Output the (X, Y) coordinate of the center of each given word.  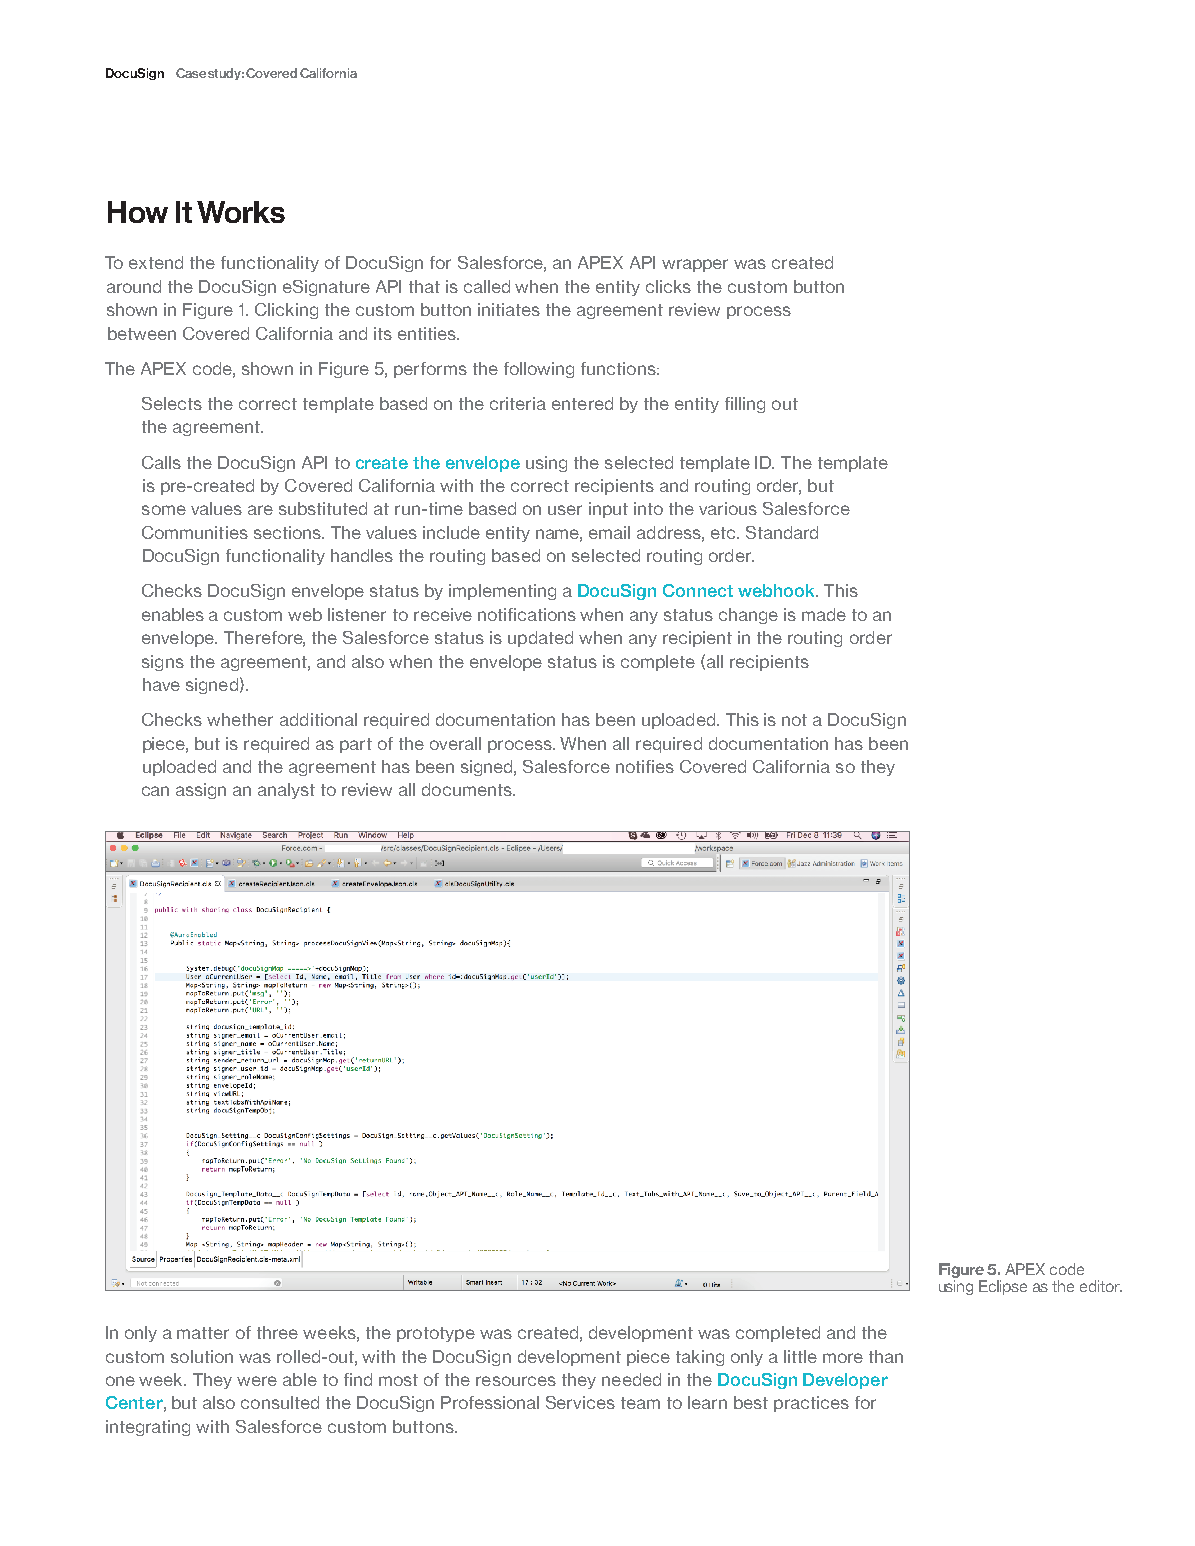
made (824, 614)
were (257, 1381)
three (277, 1332)
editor (1101, 1286)
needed (631, 1379)
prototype (436, 1334)
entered (582, 403)
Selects (172, 403)
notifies (645, 766)
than (886, 1356)
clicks (668, 286)
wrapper (695, 265)
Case (191, 73)
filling (745, 405)
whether (240, 719)
